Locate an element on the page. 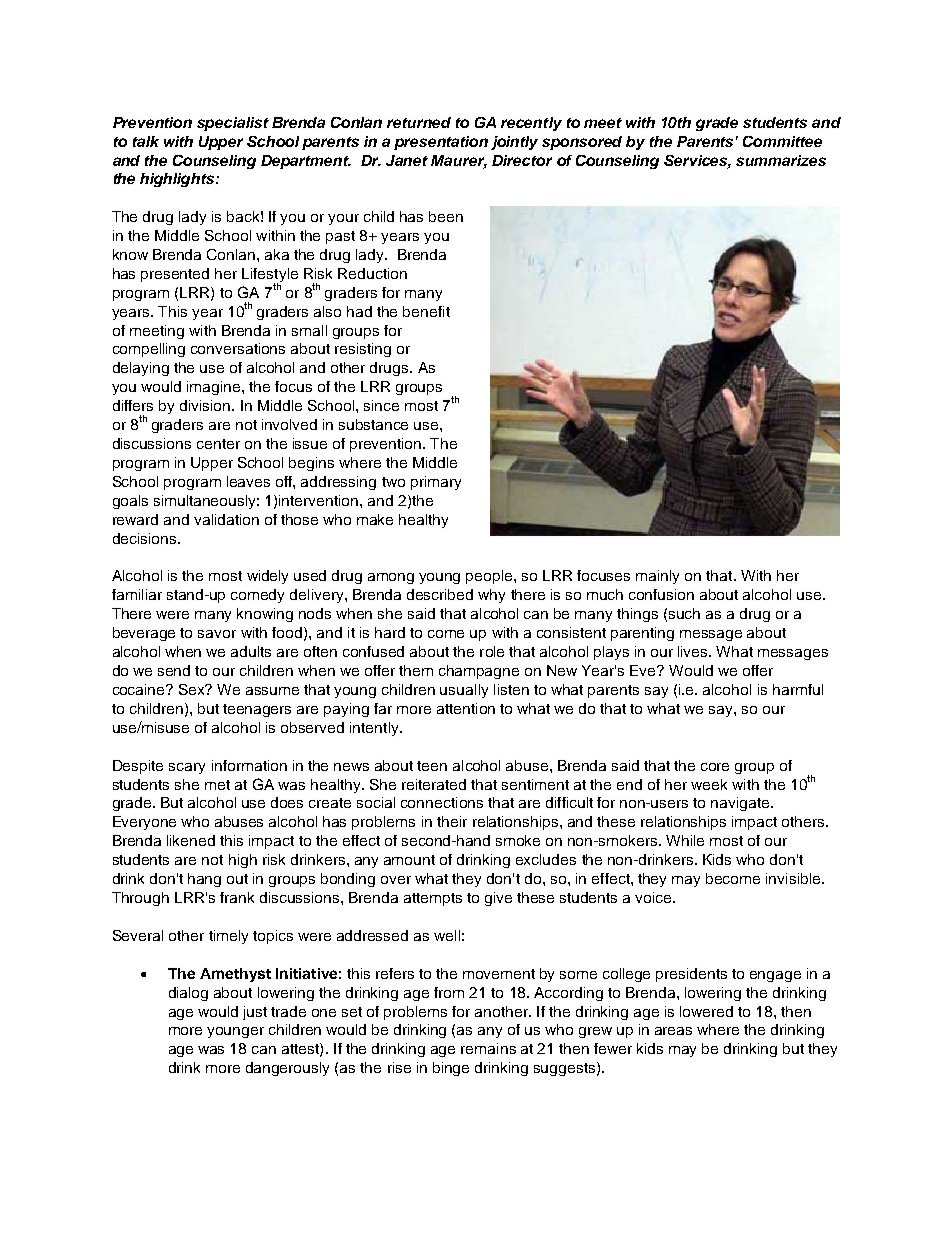 This image has width=952, height=1233. remains is located at coordinates (488, 1048).
